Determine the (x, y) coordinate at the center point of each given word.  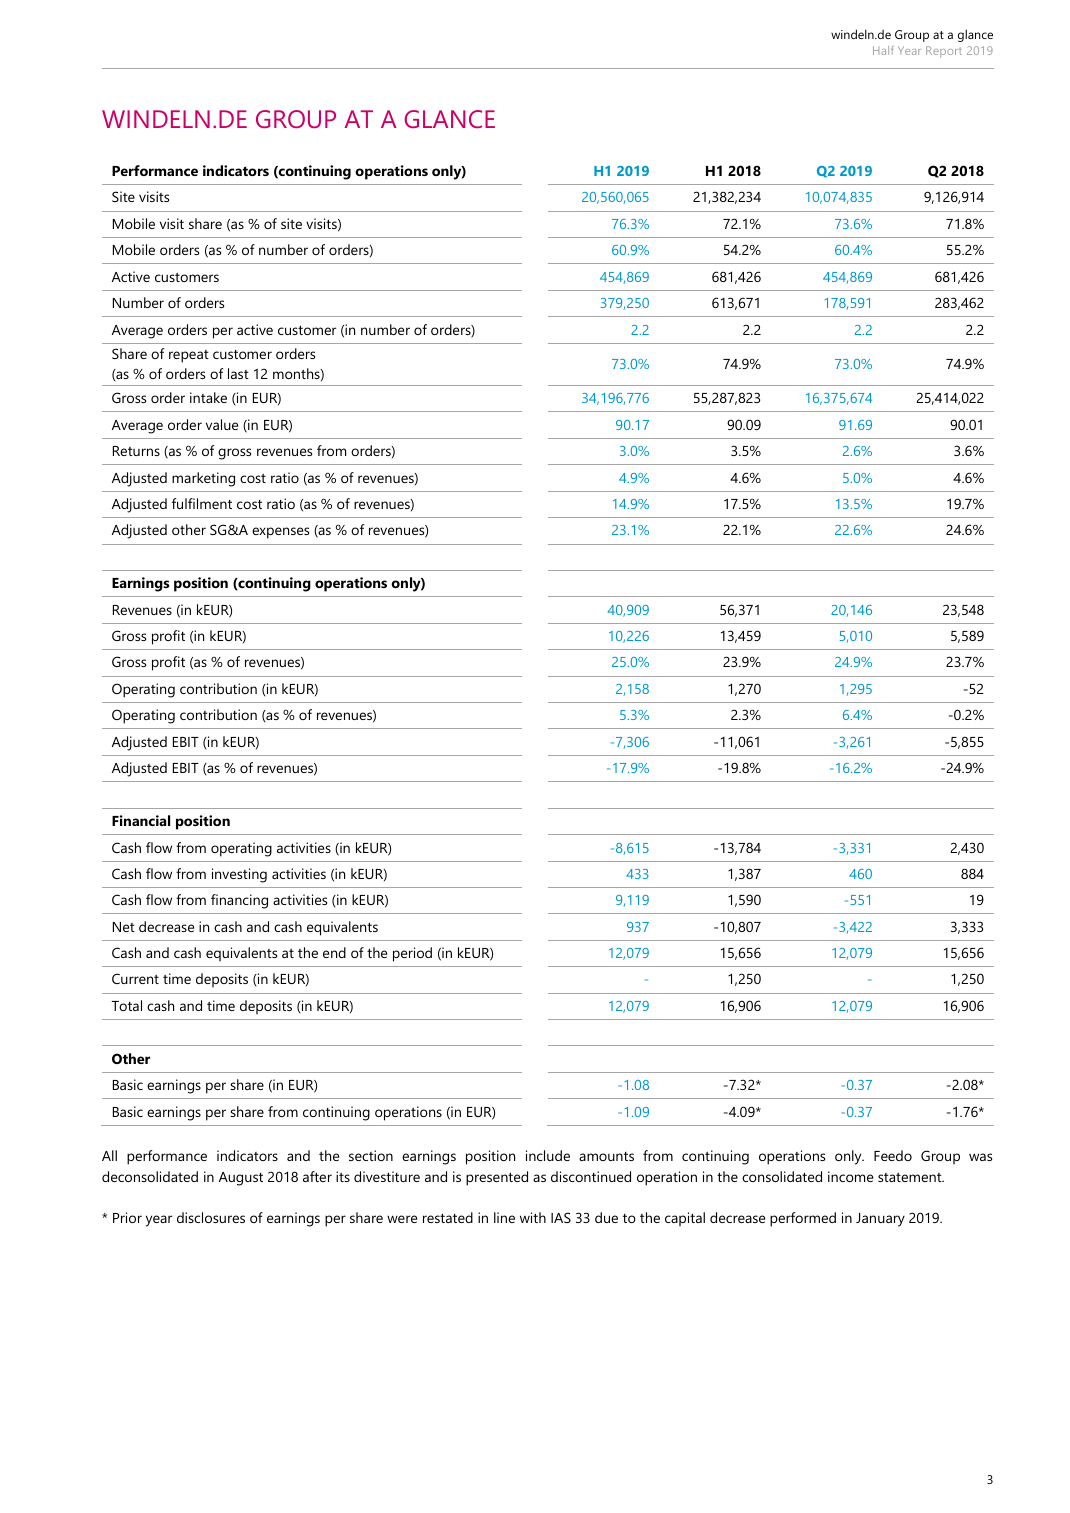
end (334, 952)
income (850, 1176)
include (548, 1155)
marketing (203, 479)
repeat (189, 356)
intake (208, 397)
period (412, 954)
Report (944, 52)
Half (883, 50)
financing (239, 901)
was (980, 1157)
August (241, 1179)
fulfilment (202, 503)
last (238, 373)
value (222, 424)
